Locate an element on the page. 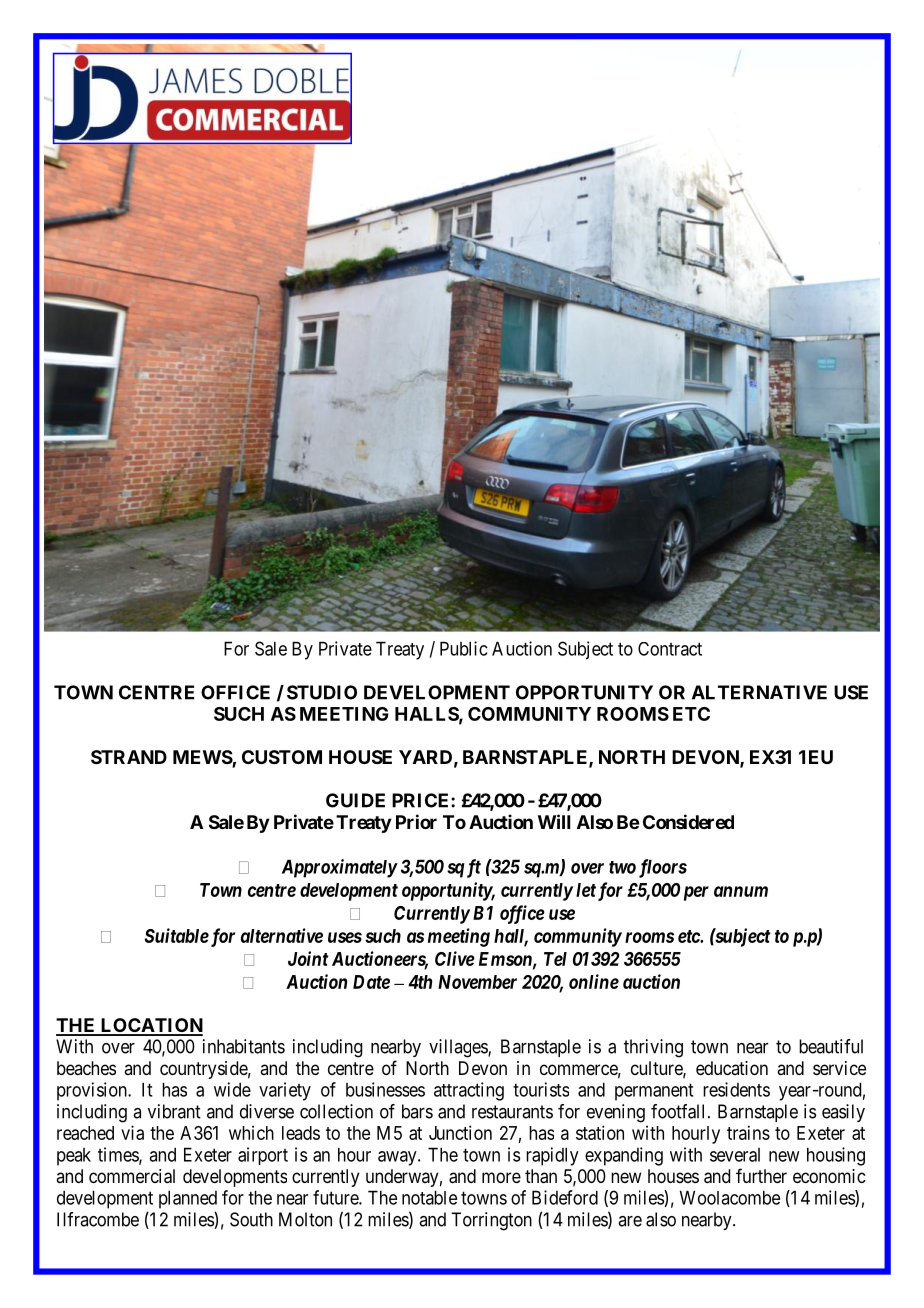 This page has width=924, height=1308. STUDIO is located at coordinates (322, 692).
